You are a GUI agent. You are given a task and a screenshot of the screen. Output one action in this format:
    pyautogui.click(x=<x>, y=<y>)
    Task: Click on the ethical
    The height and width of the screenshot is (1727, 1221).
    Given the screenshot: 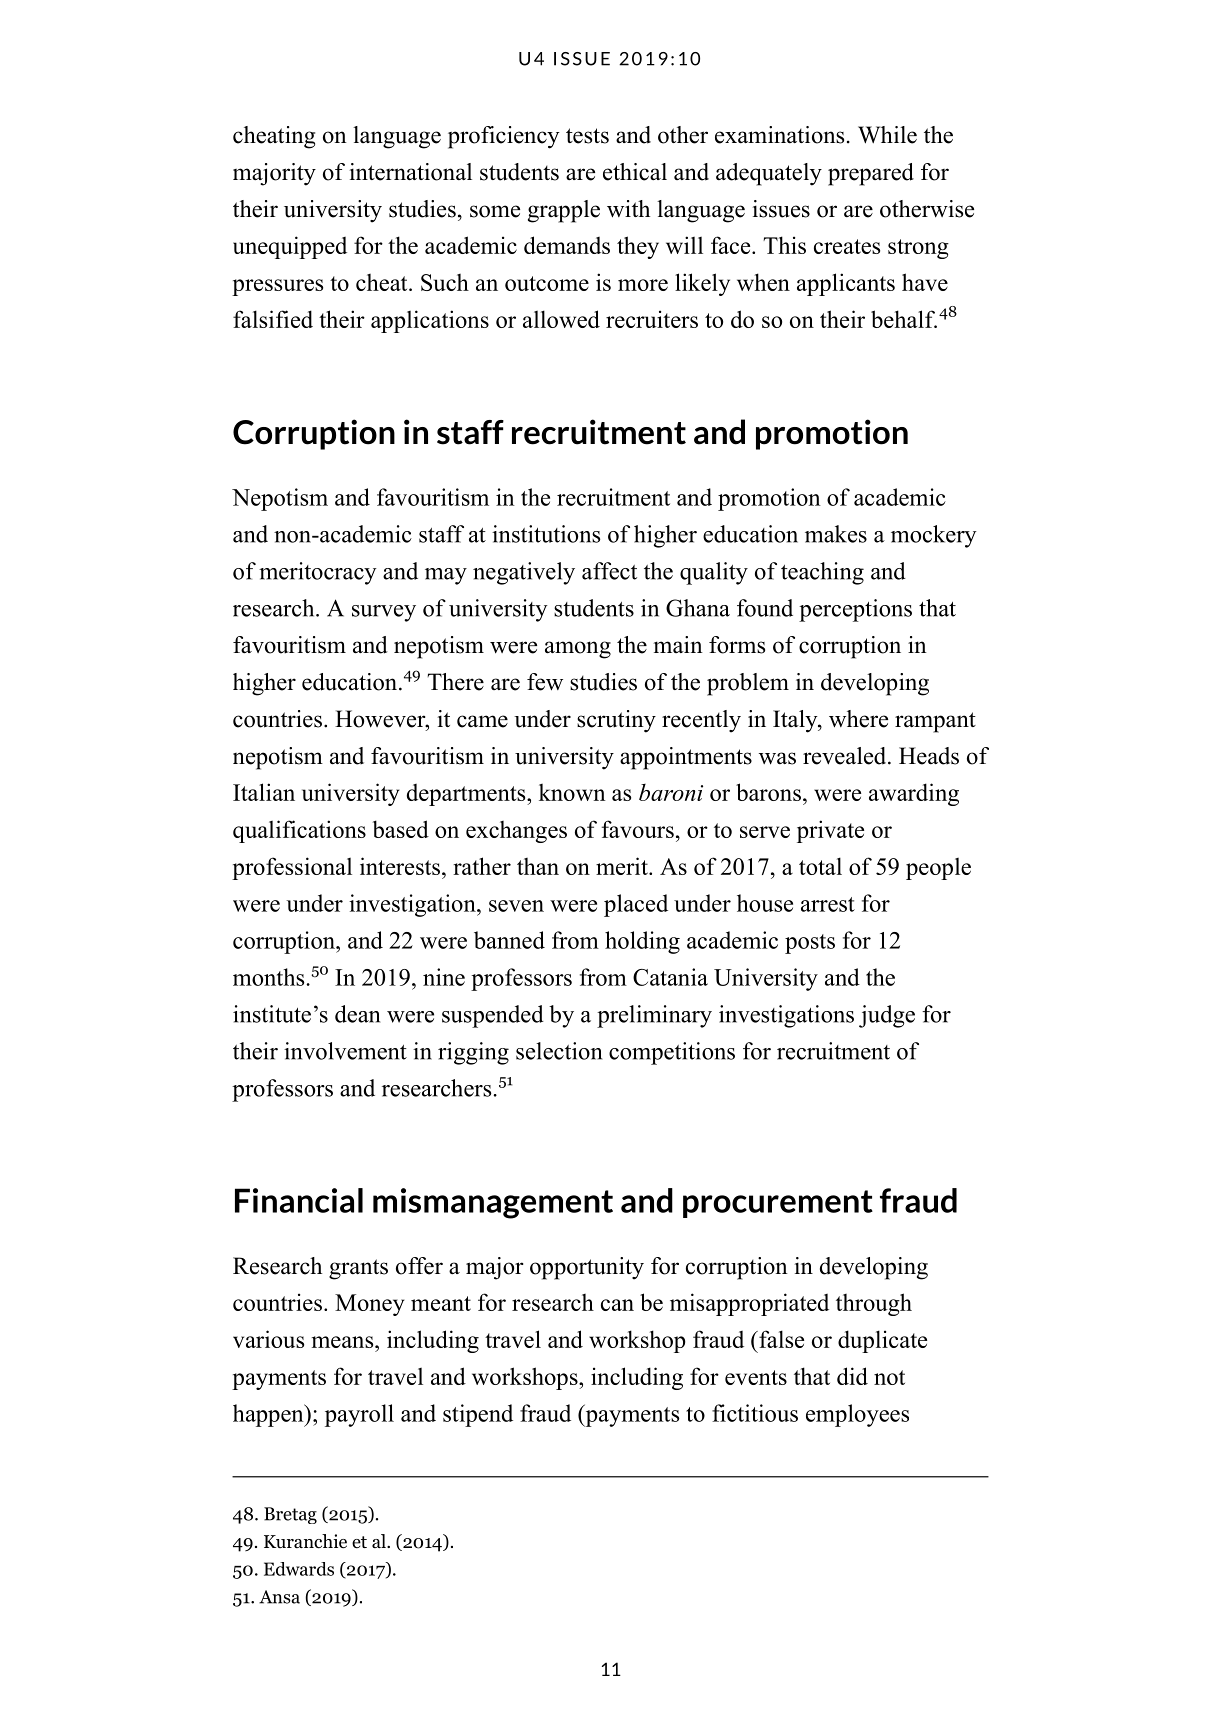 What is the action you would take?
    pyautogui.click(x=635, y=172)
